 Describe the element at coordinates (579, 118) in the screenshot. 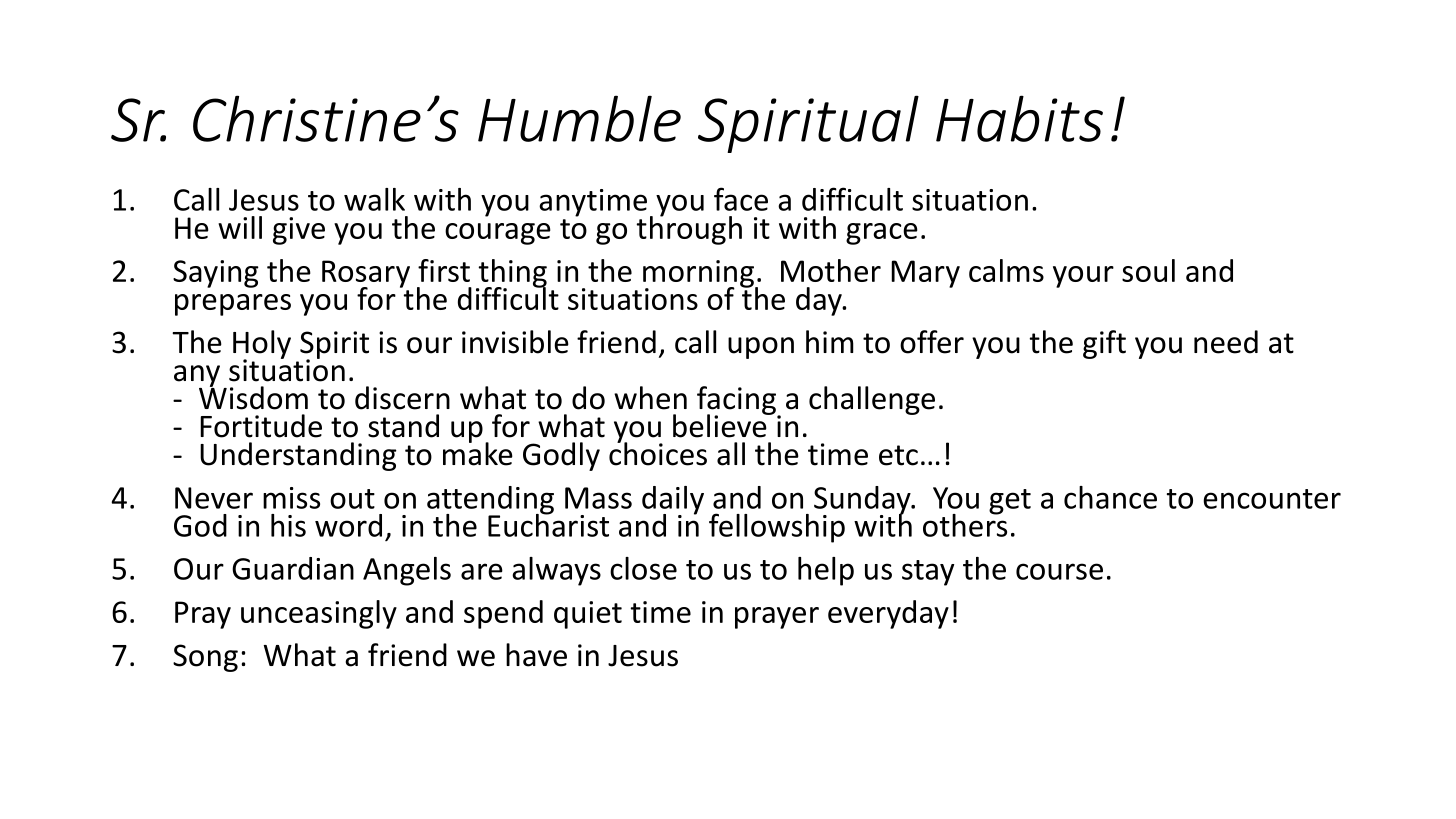

I see `Humble` at that location.
